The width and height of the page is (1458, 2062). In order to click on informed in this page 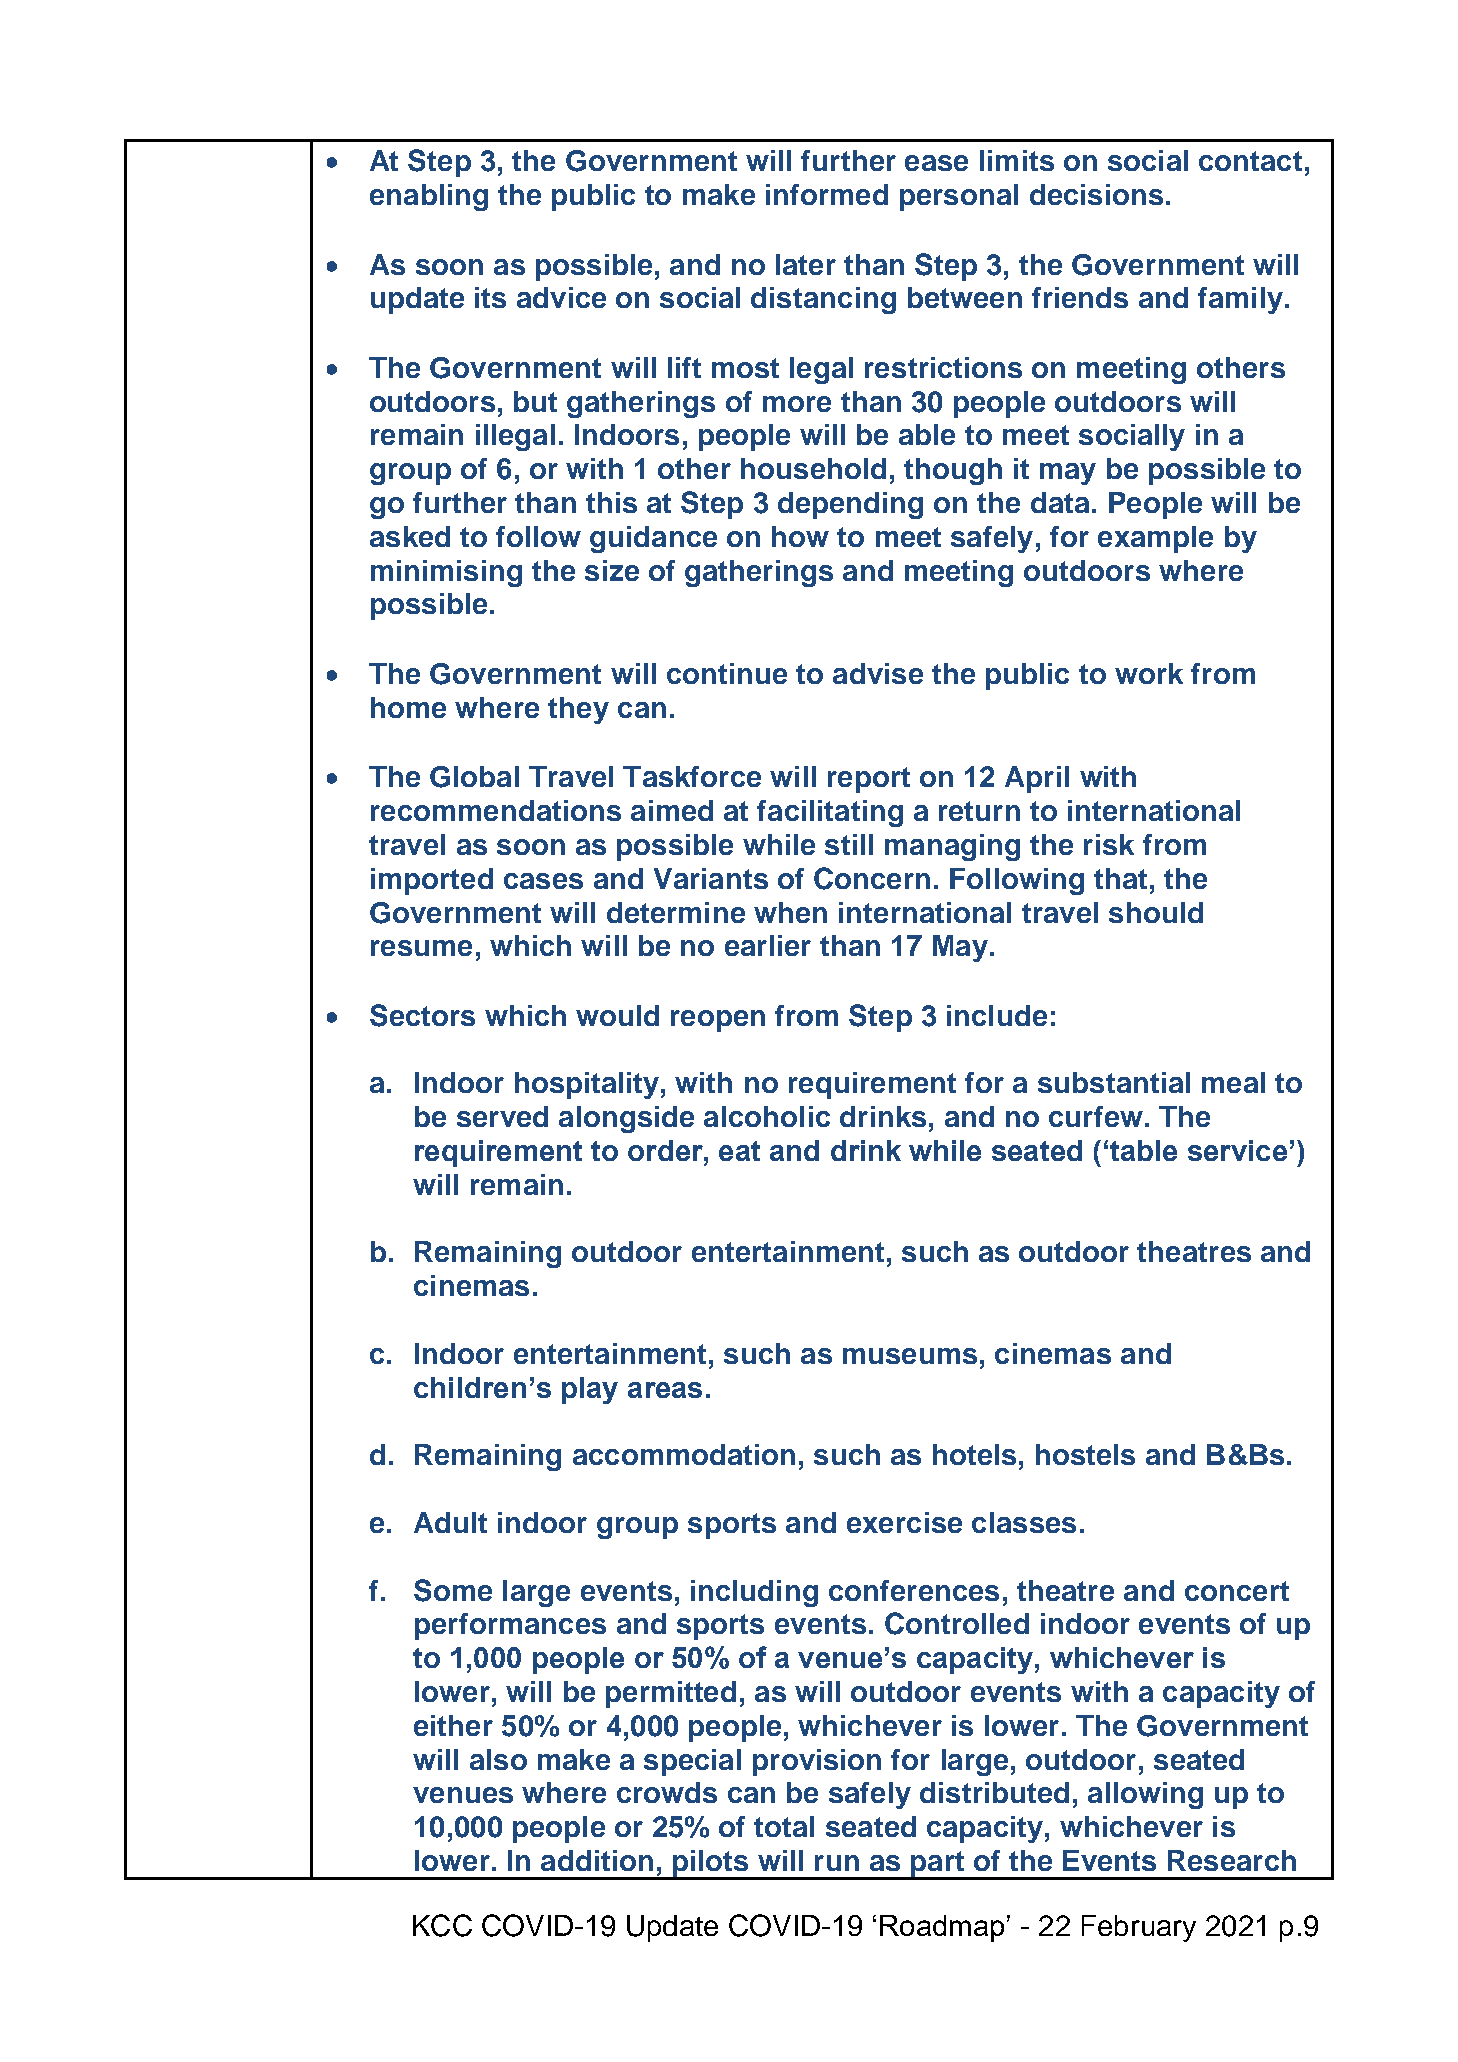, I will do `click(827, 194)`.
